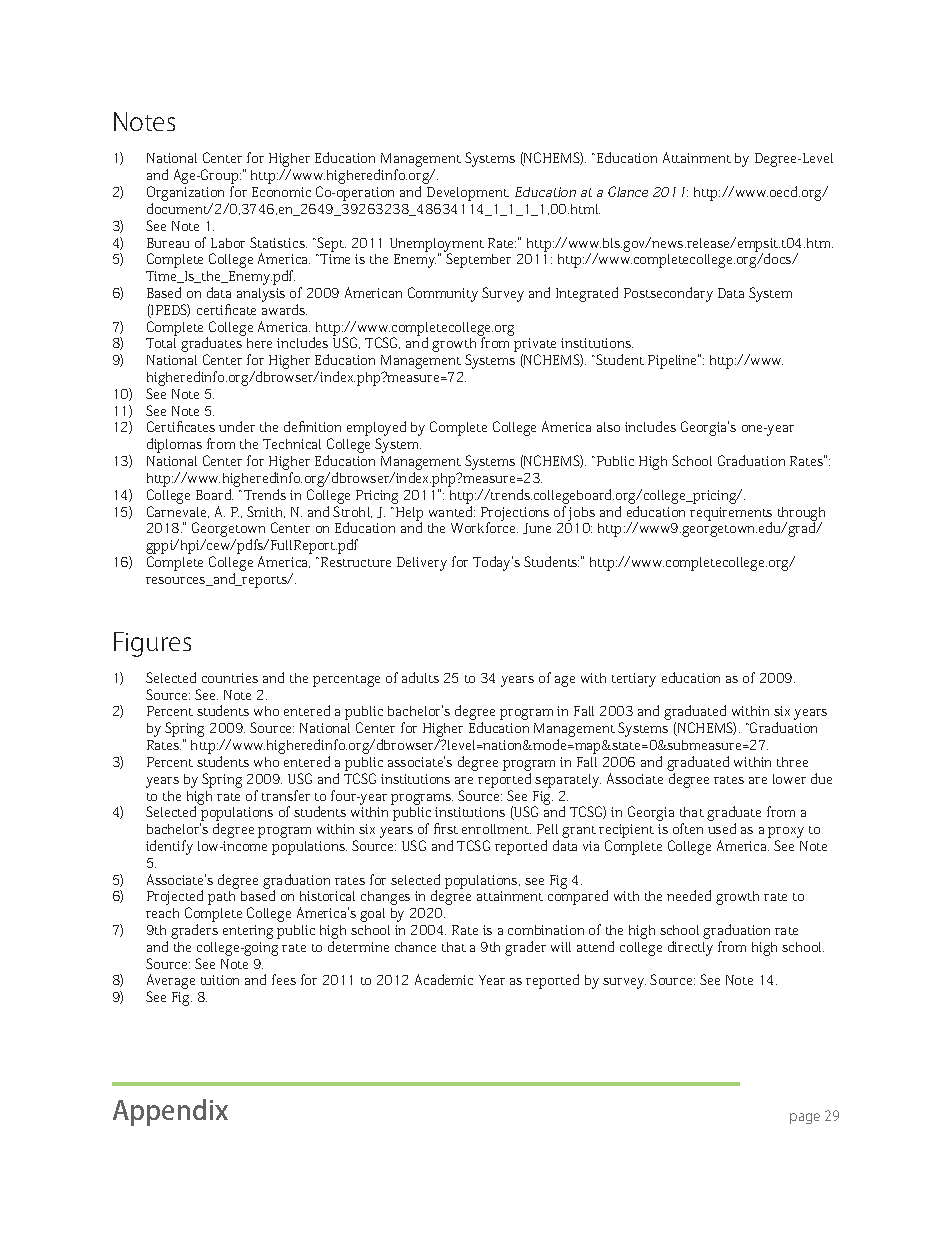  What do you see at coordinates (805, 1118) in the page?
I see `page` at bounding box center [805, 1118].
